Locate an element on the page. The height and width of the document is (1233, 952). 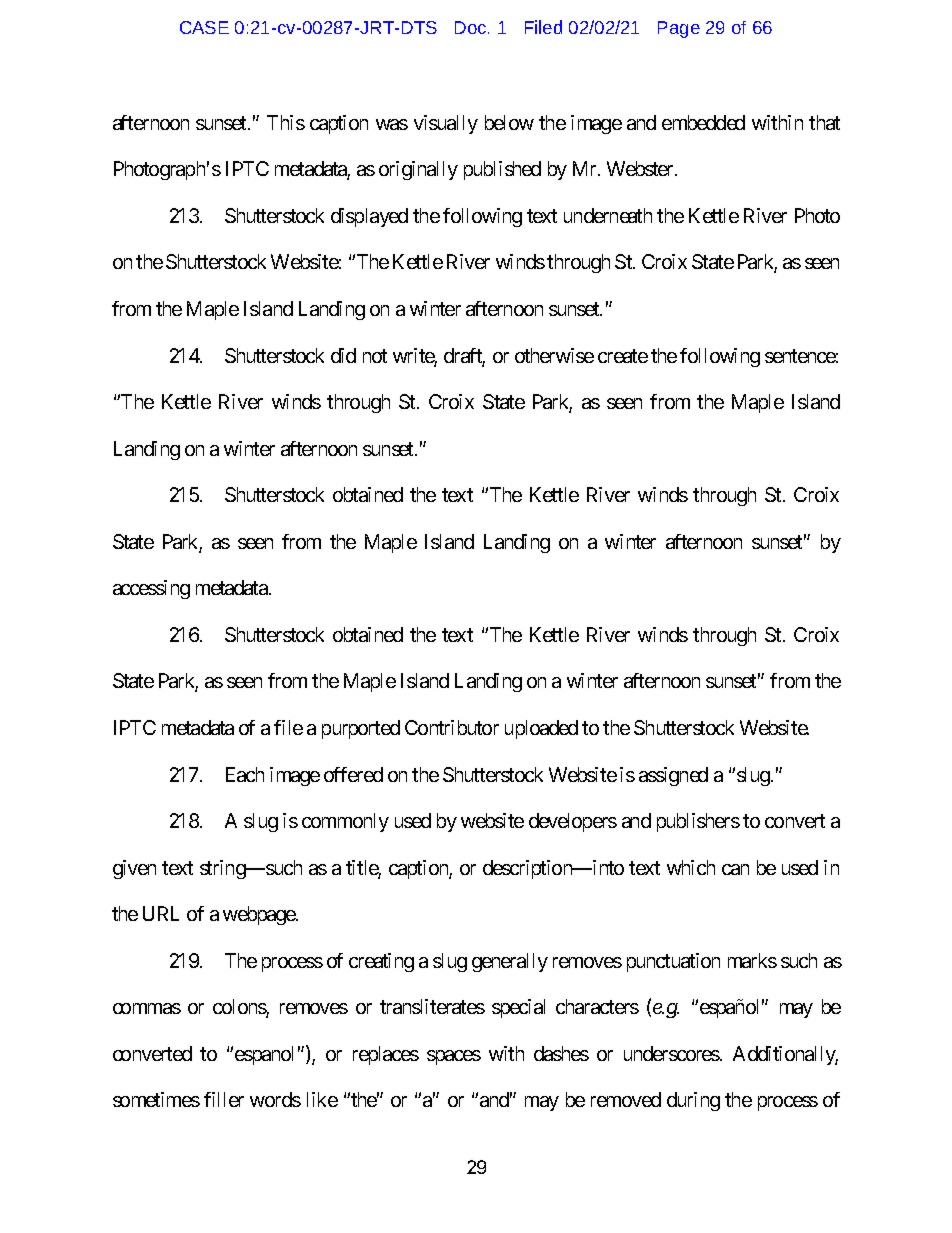
filler is located at coordinates (224, 1099).
